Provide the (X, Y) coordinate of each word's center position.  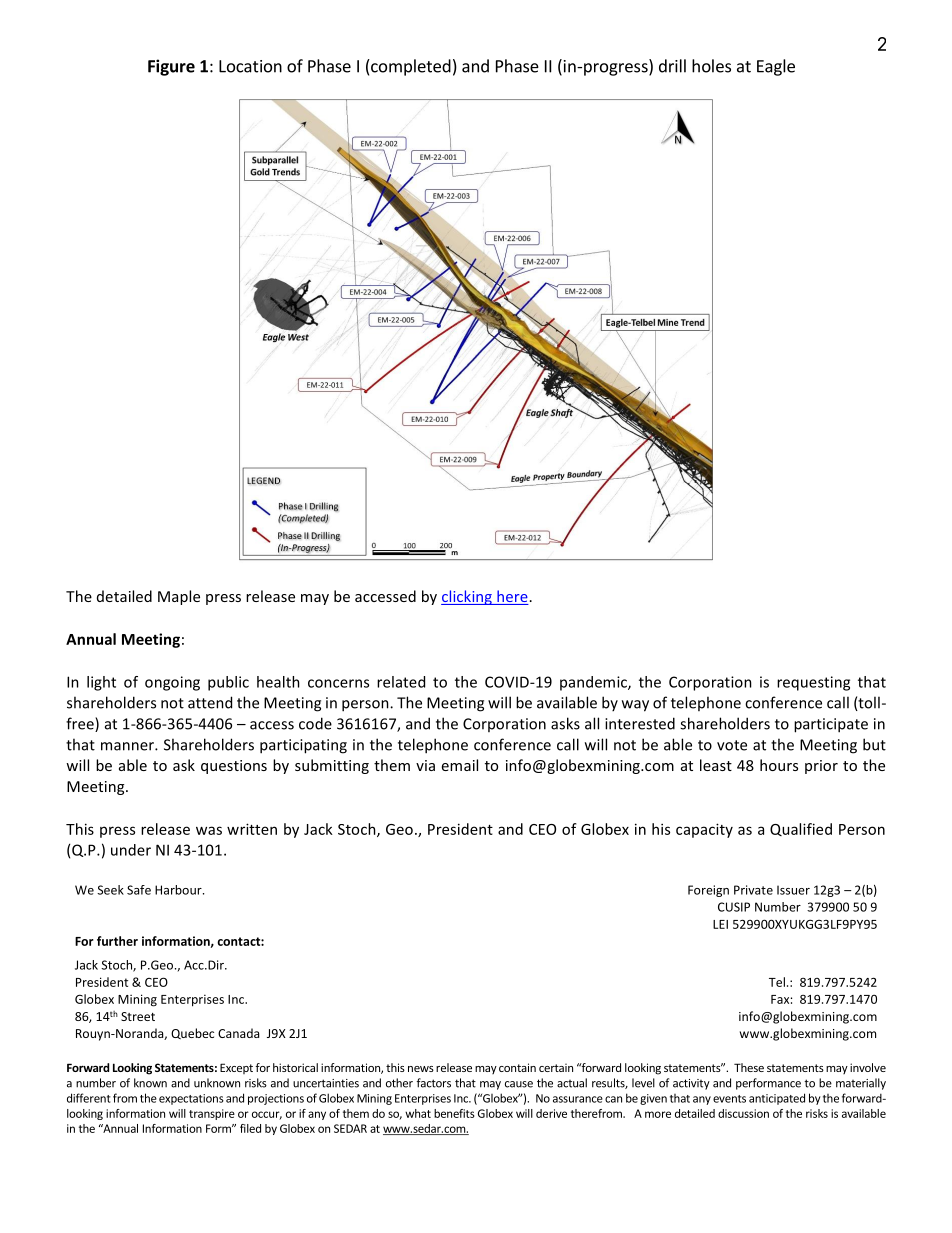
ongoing (172, 683)
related (401, 682)
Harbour (179, 890)
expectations (191, 1099)
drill (672, 66)
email (460, 765)
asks (565, 723)
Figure (171, 67)
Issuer (793, 890)
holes (711, 66)
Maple (179, 597)
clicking (467, 597)
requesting (813, 683)
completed (410, 67)
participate (831, 725)
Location (250, 66)
